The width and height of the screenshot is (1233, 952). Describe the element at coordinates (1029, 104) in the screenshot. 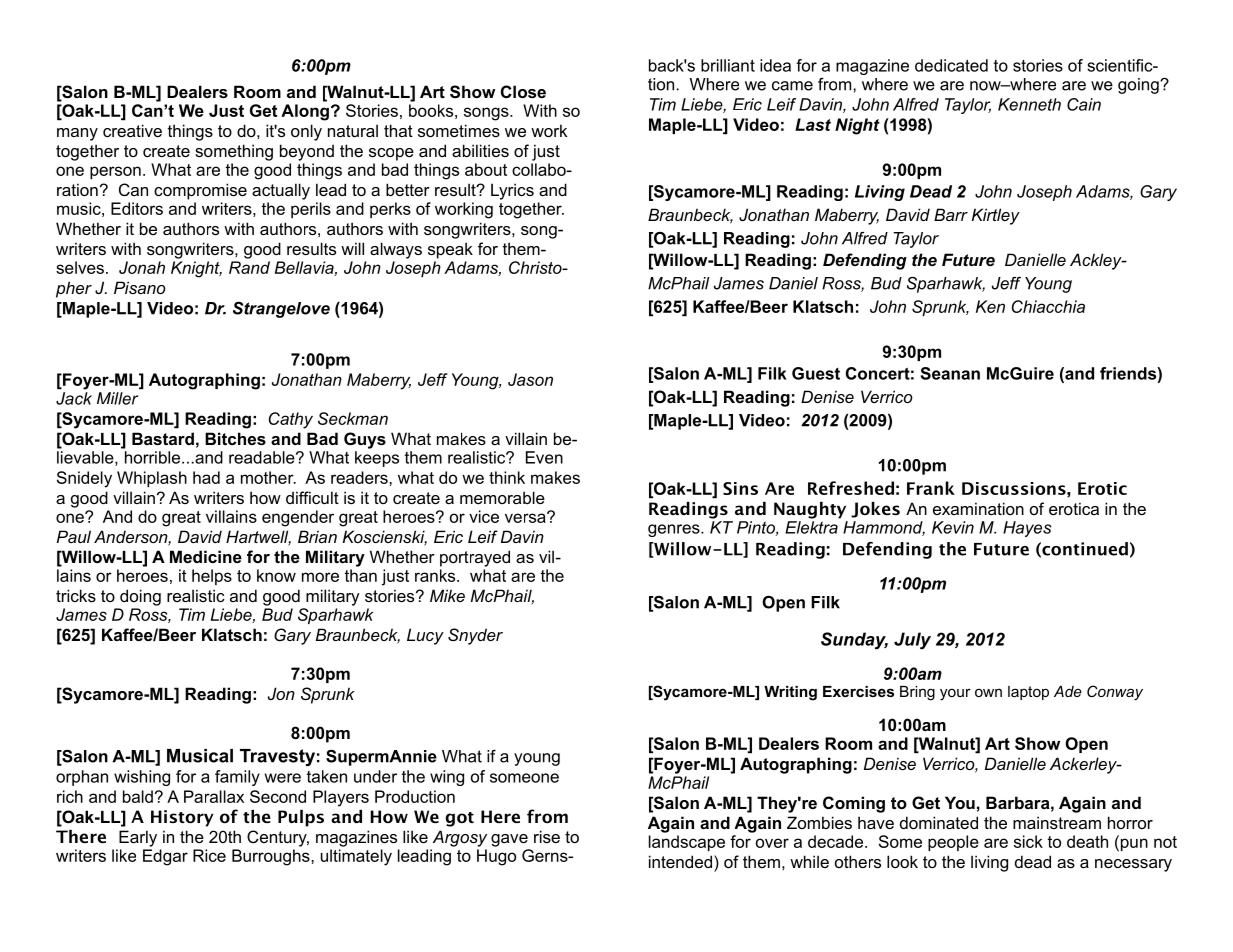

I see `Kenneth` at that location.
